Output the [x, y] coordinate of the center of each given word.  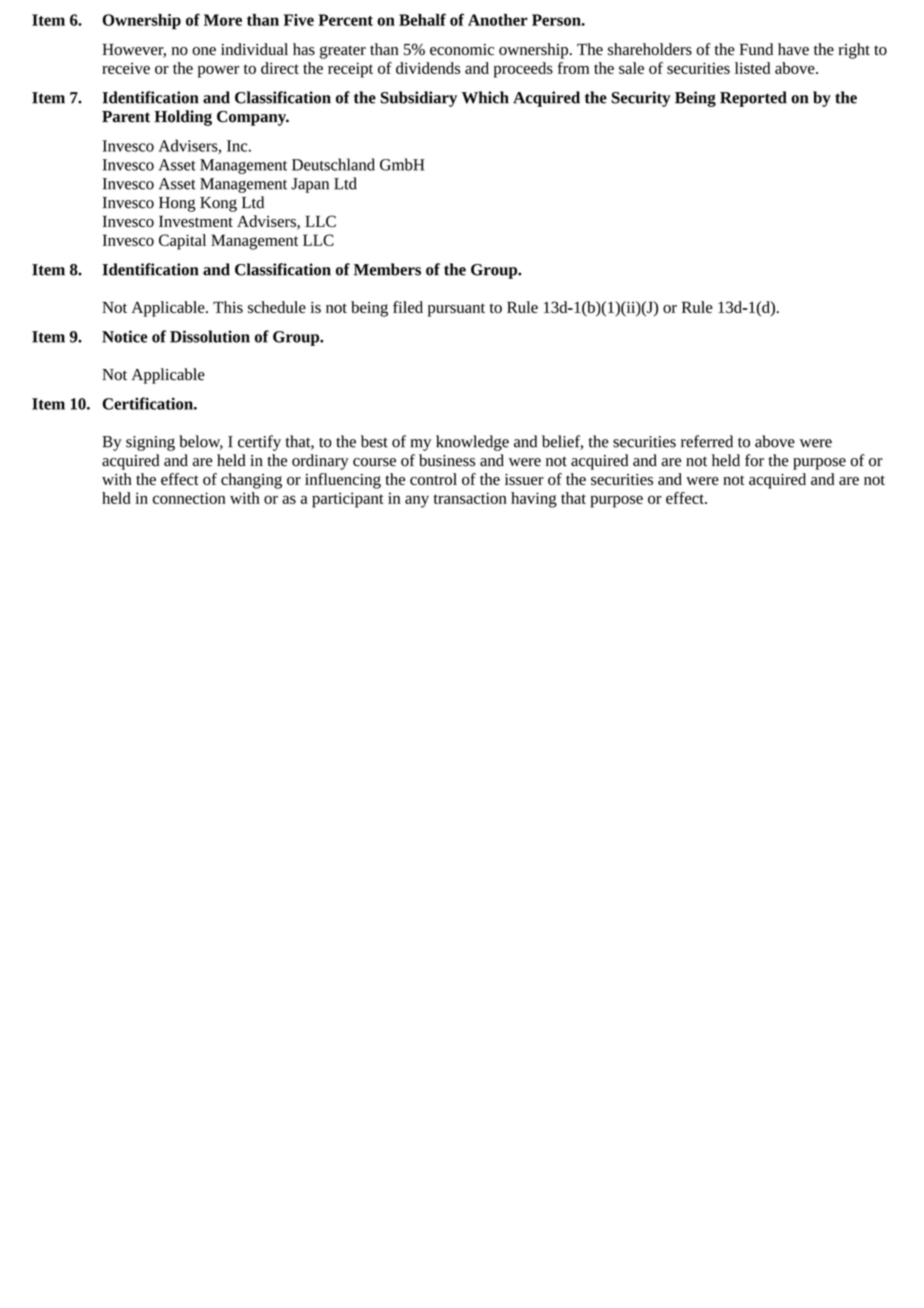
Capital [182, 242]
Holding [183, 118]
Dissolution [210, 336]
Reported [753, 99]
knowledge [472, 443]
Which [485, 97]
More [223, 20]
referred [707, 441]
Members [387, 269]
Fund [756, 49]
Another [498, 20]
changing [251, 481]
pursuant [456, 310]
